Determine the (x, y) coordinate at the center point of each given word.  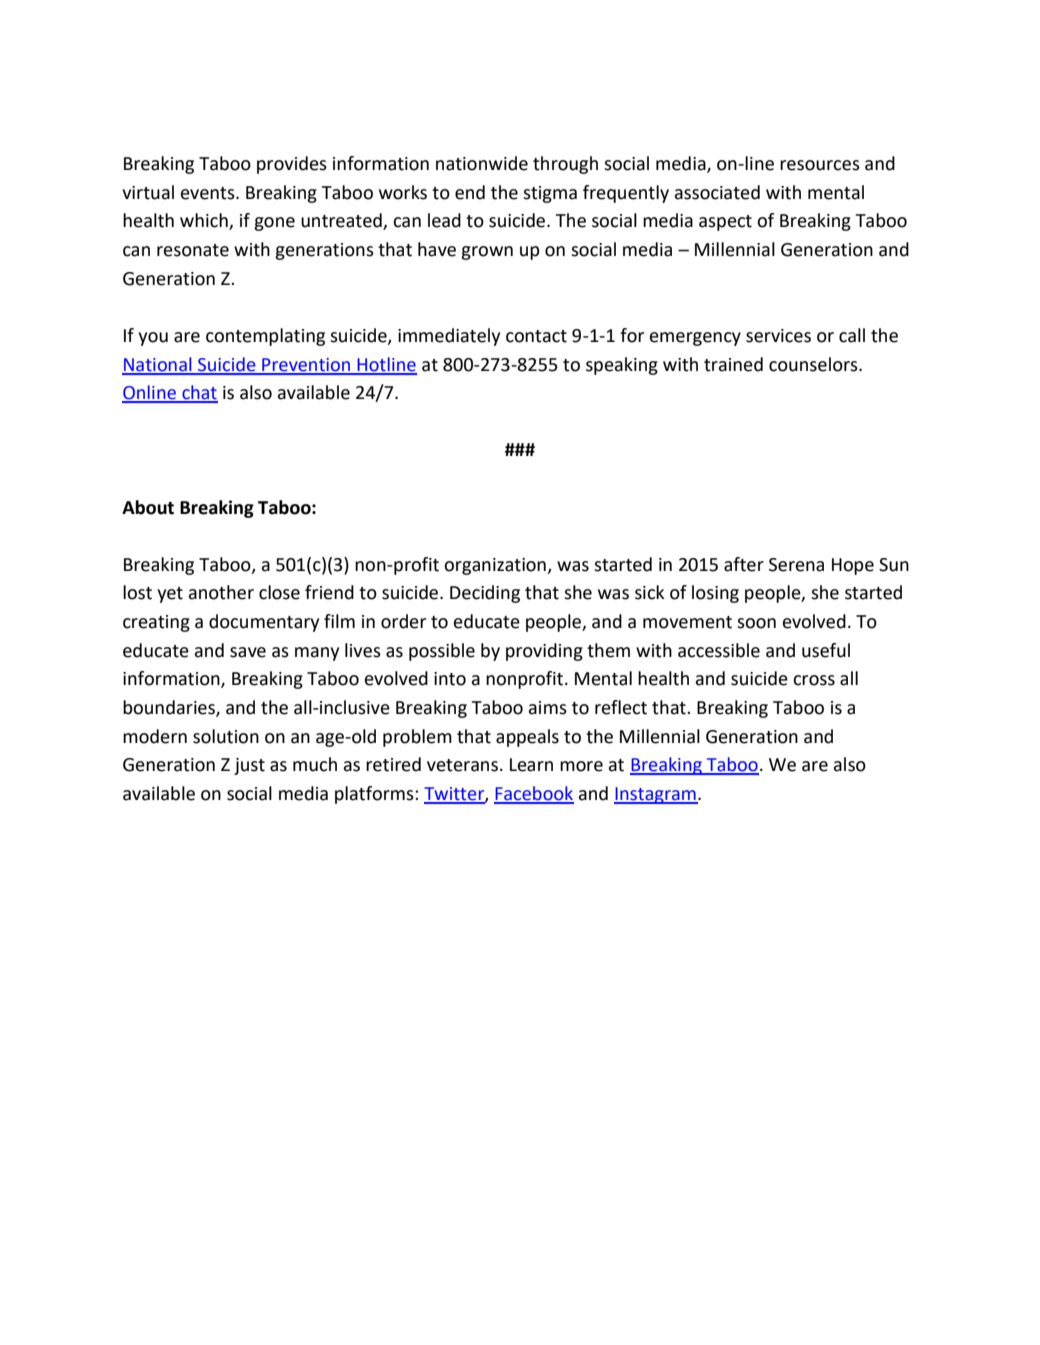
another (221, 592)
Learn (531, 765)
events (209, 193)
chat (199, 393)
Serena (796, 565)
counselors (814, 364)
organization (496, 566)
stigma (550, 194)
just (249, 766)
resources (820, 165)
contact (536, 336)
